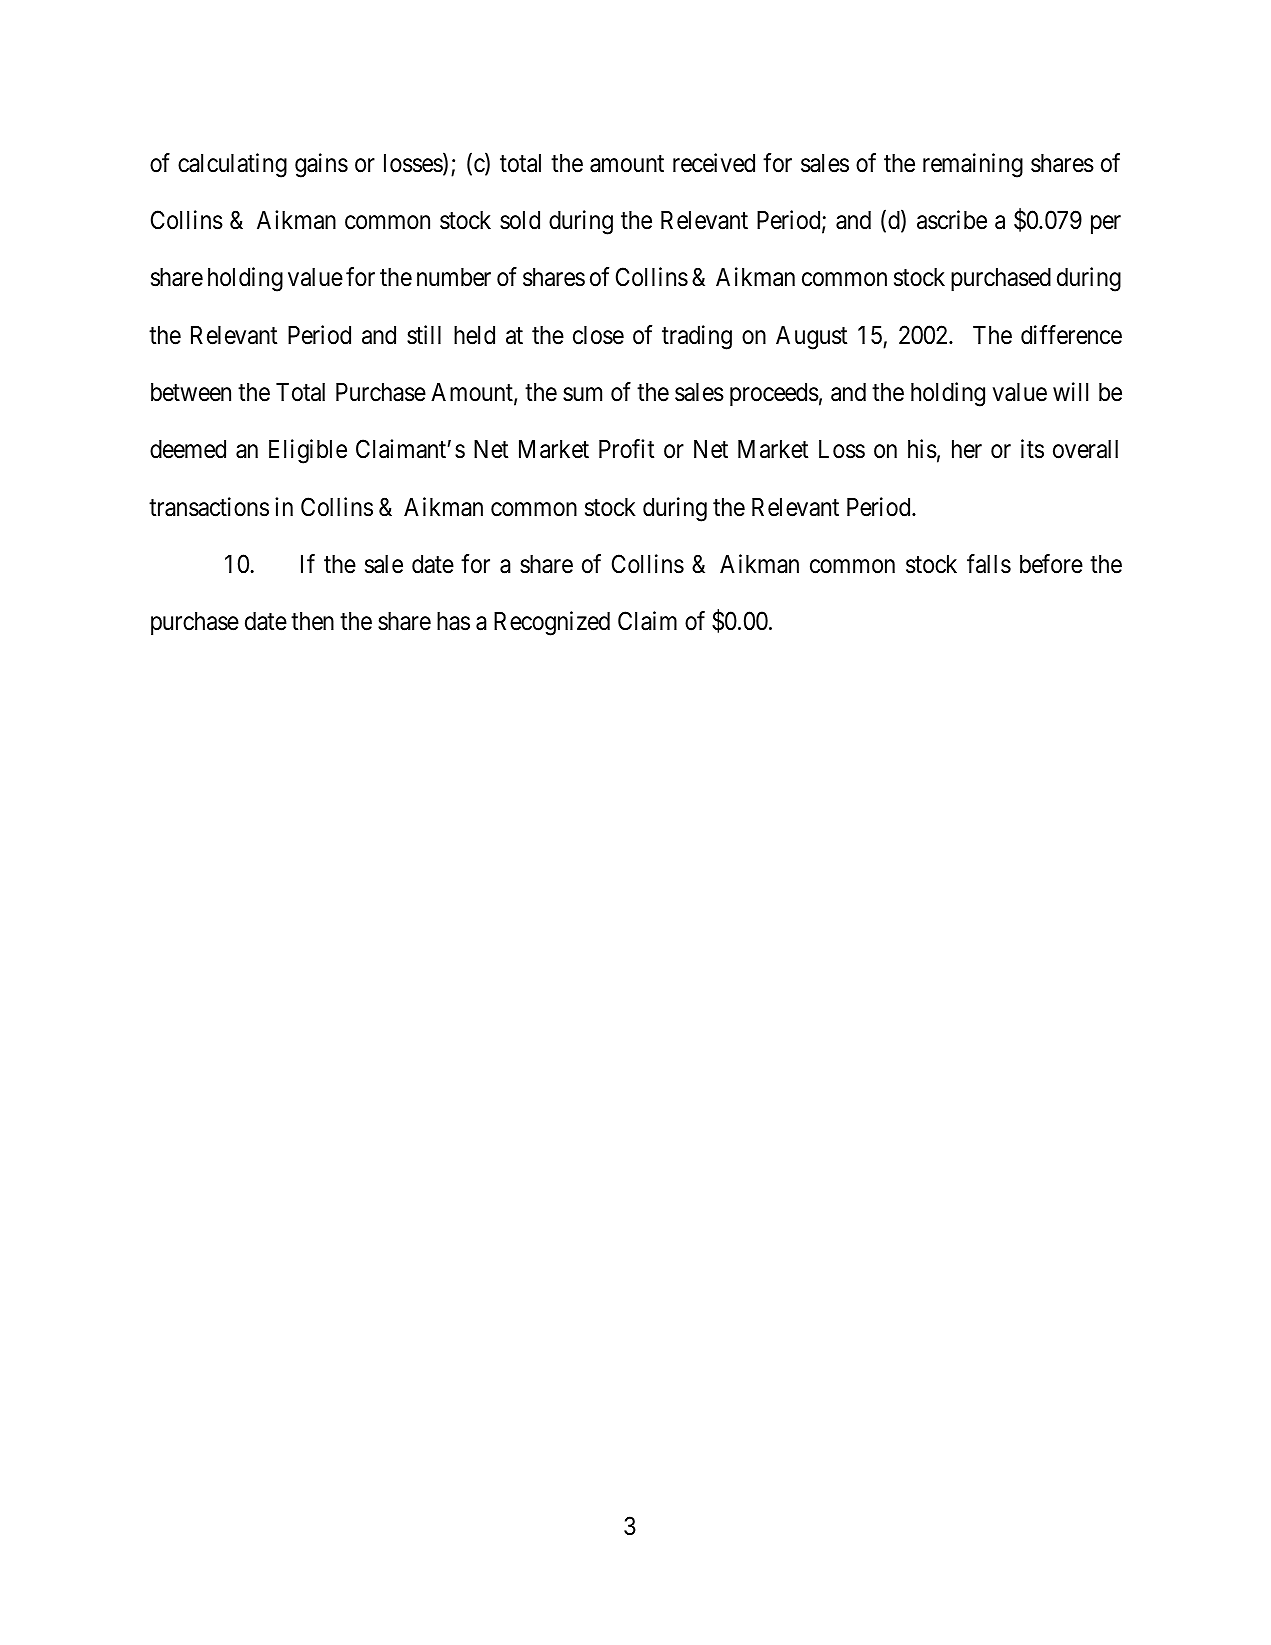 The height and width of the page is (1645, 1271). What do you see at coordinates (308, 451) in the page?
I see `Eligible` at bounding box center [308, 451].
